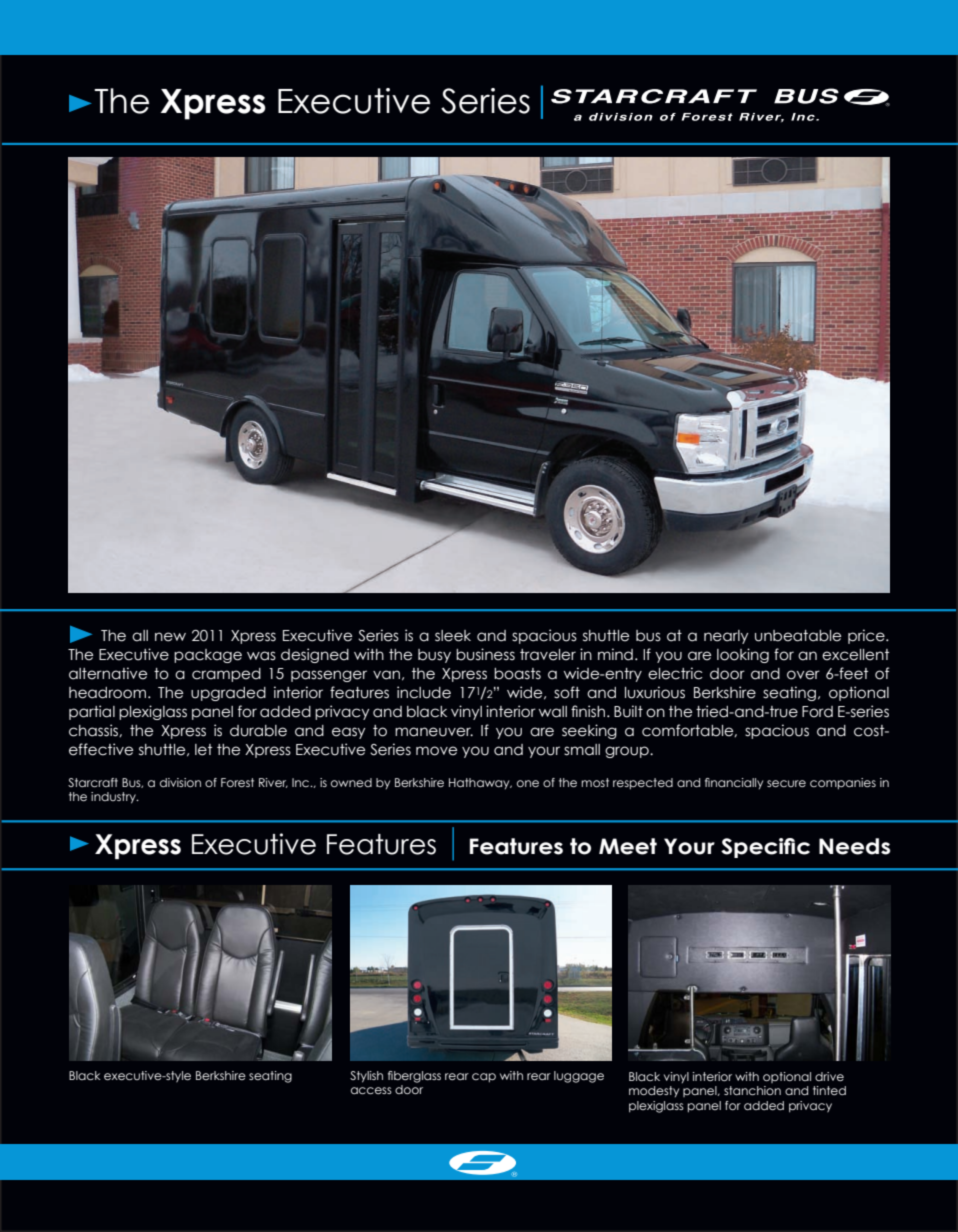  I want to click on drive, so click(829, 1076).
